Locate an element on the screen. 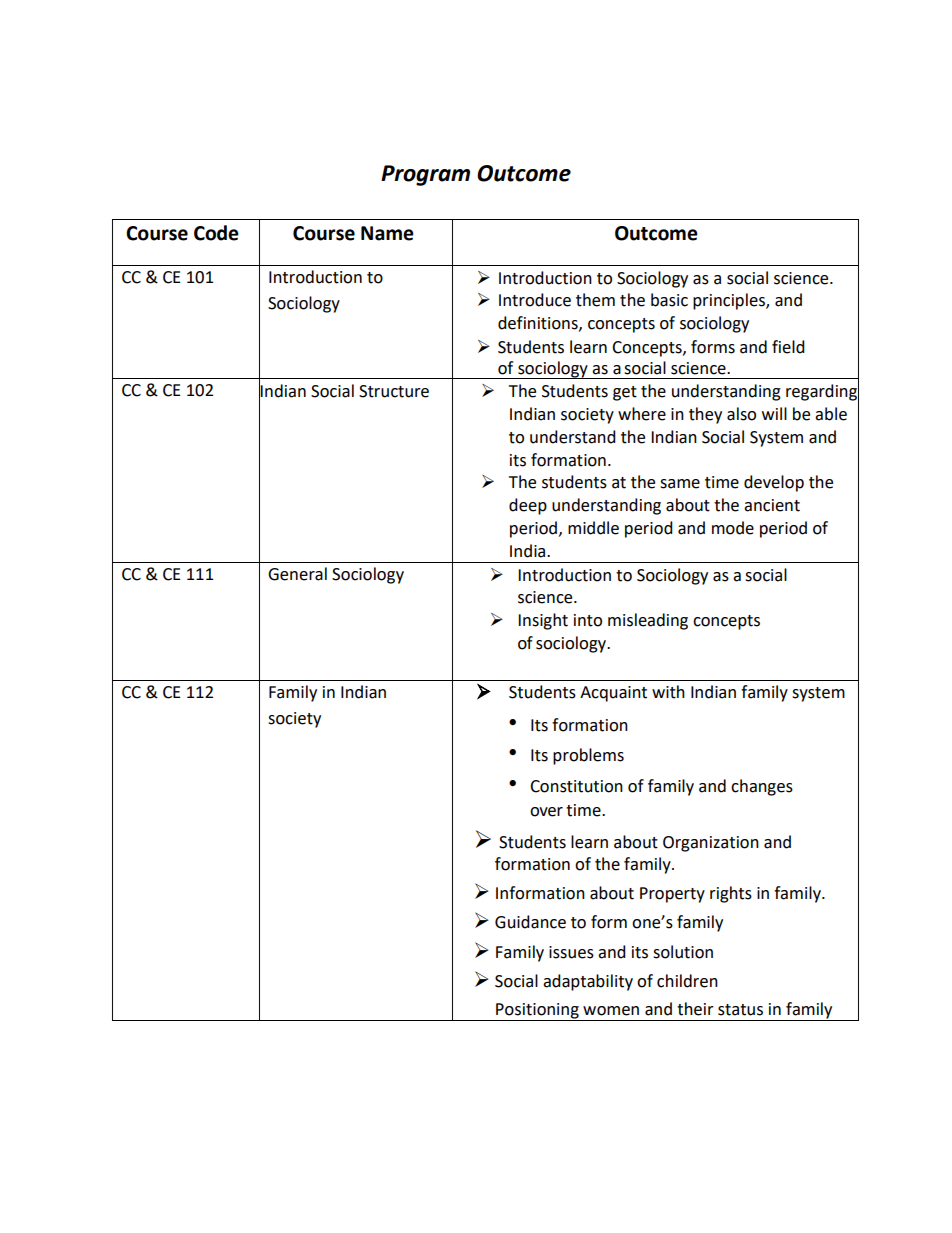 The height and width of the screenshot is (1233, 952). adaptability is located at coordinates (588, 982).
